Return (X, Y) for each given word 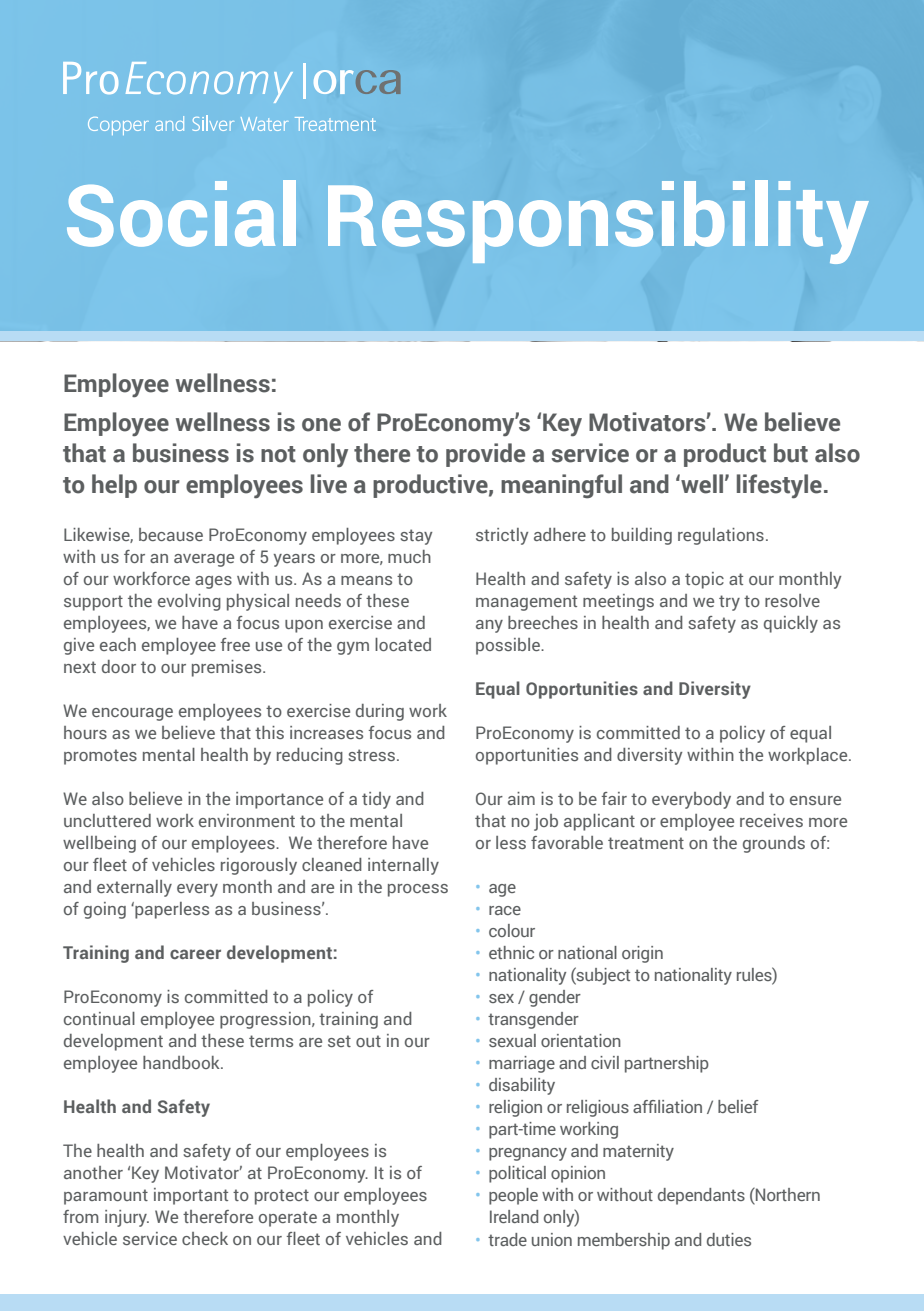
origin (642, 954)
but (791, 453)
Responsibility (598, 222)
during (380, 712)
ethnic (511, 952)
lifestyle (779, 486)
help (114, 486)
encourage (132, 714)
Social (181, 213)
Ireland (514, 1216)
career (195, 954)
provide (485, 455)
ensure (815, 800)
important (191, 1196)
